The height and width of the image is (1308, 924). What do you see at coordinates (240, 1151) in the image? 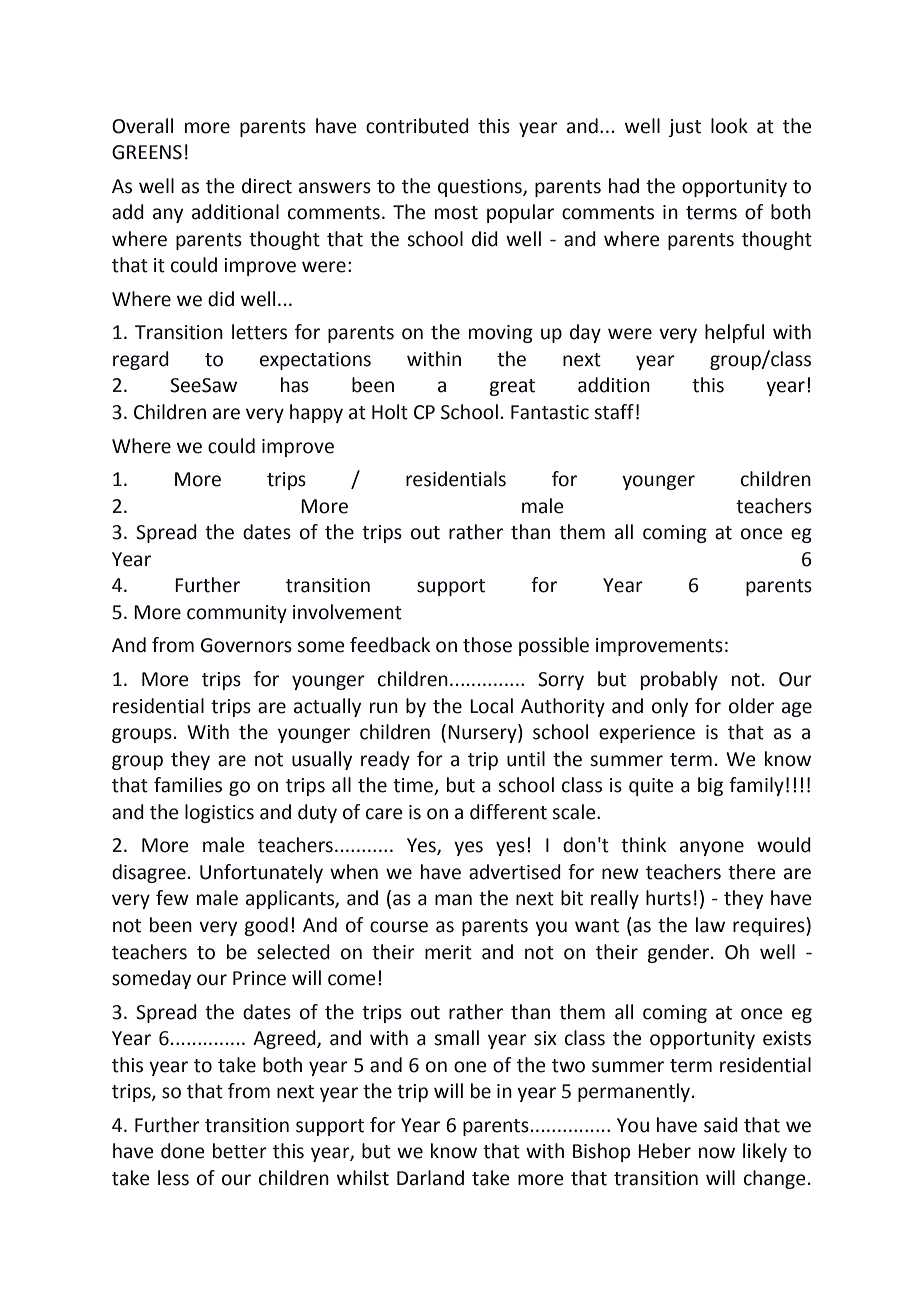
I see `better` at bounding box center [240, 1151].
